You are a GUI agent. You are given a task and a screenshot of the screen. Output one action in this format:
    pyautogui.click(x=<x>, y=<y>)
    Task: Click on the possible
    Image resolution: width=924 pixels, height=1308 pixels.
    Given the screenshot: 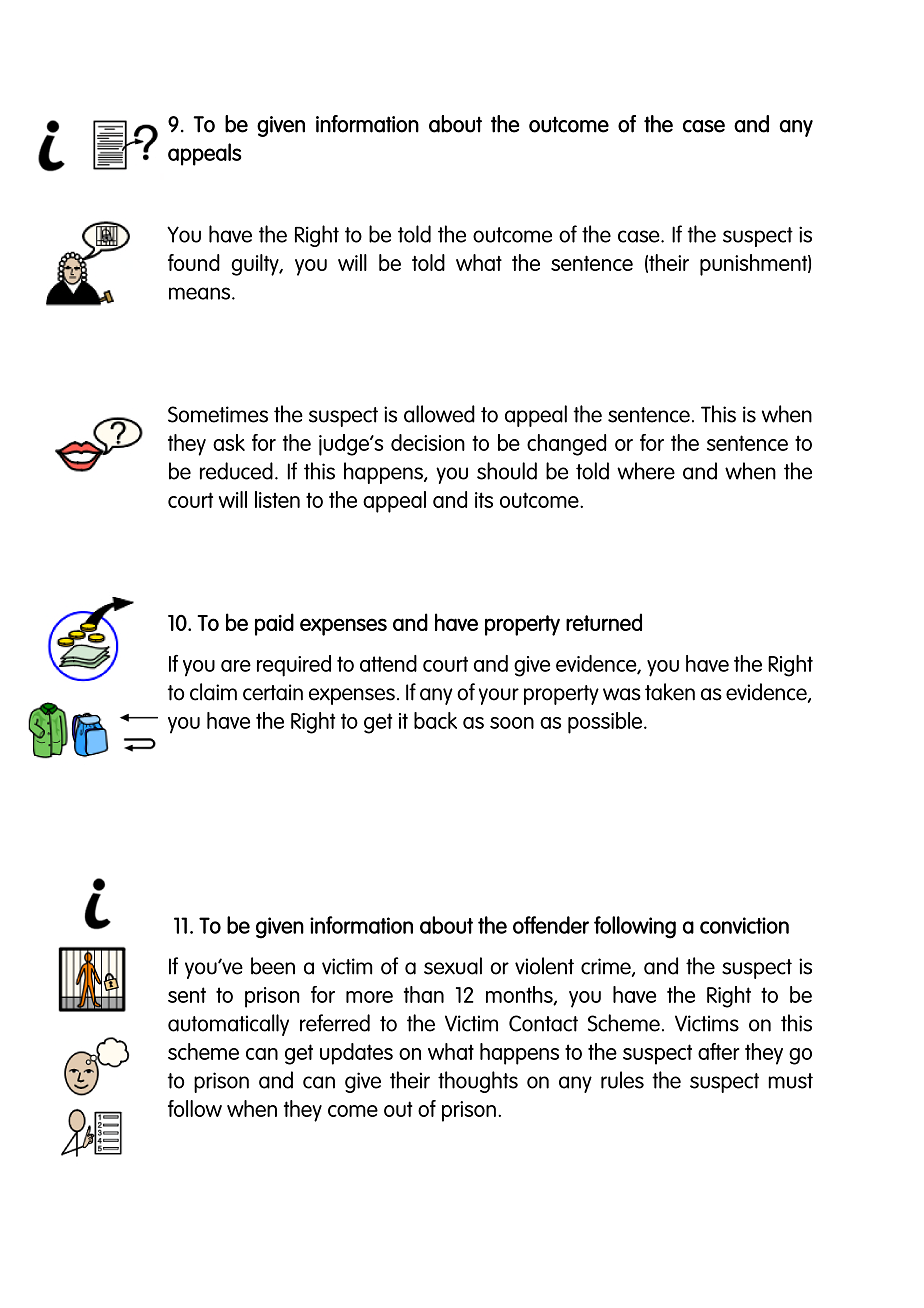 What is the action you would take?
    pyautogui.click(x=605, y=723)
